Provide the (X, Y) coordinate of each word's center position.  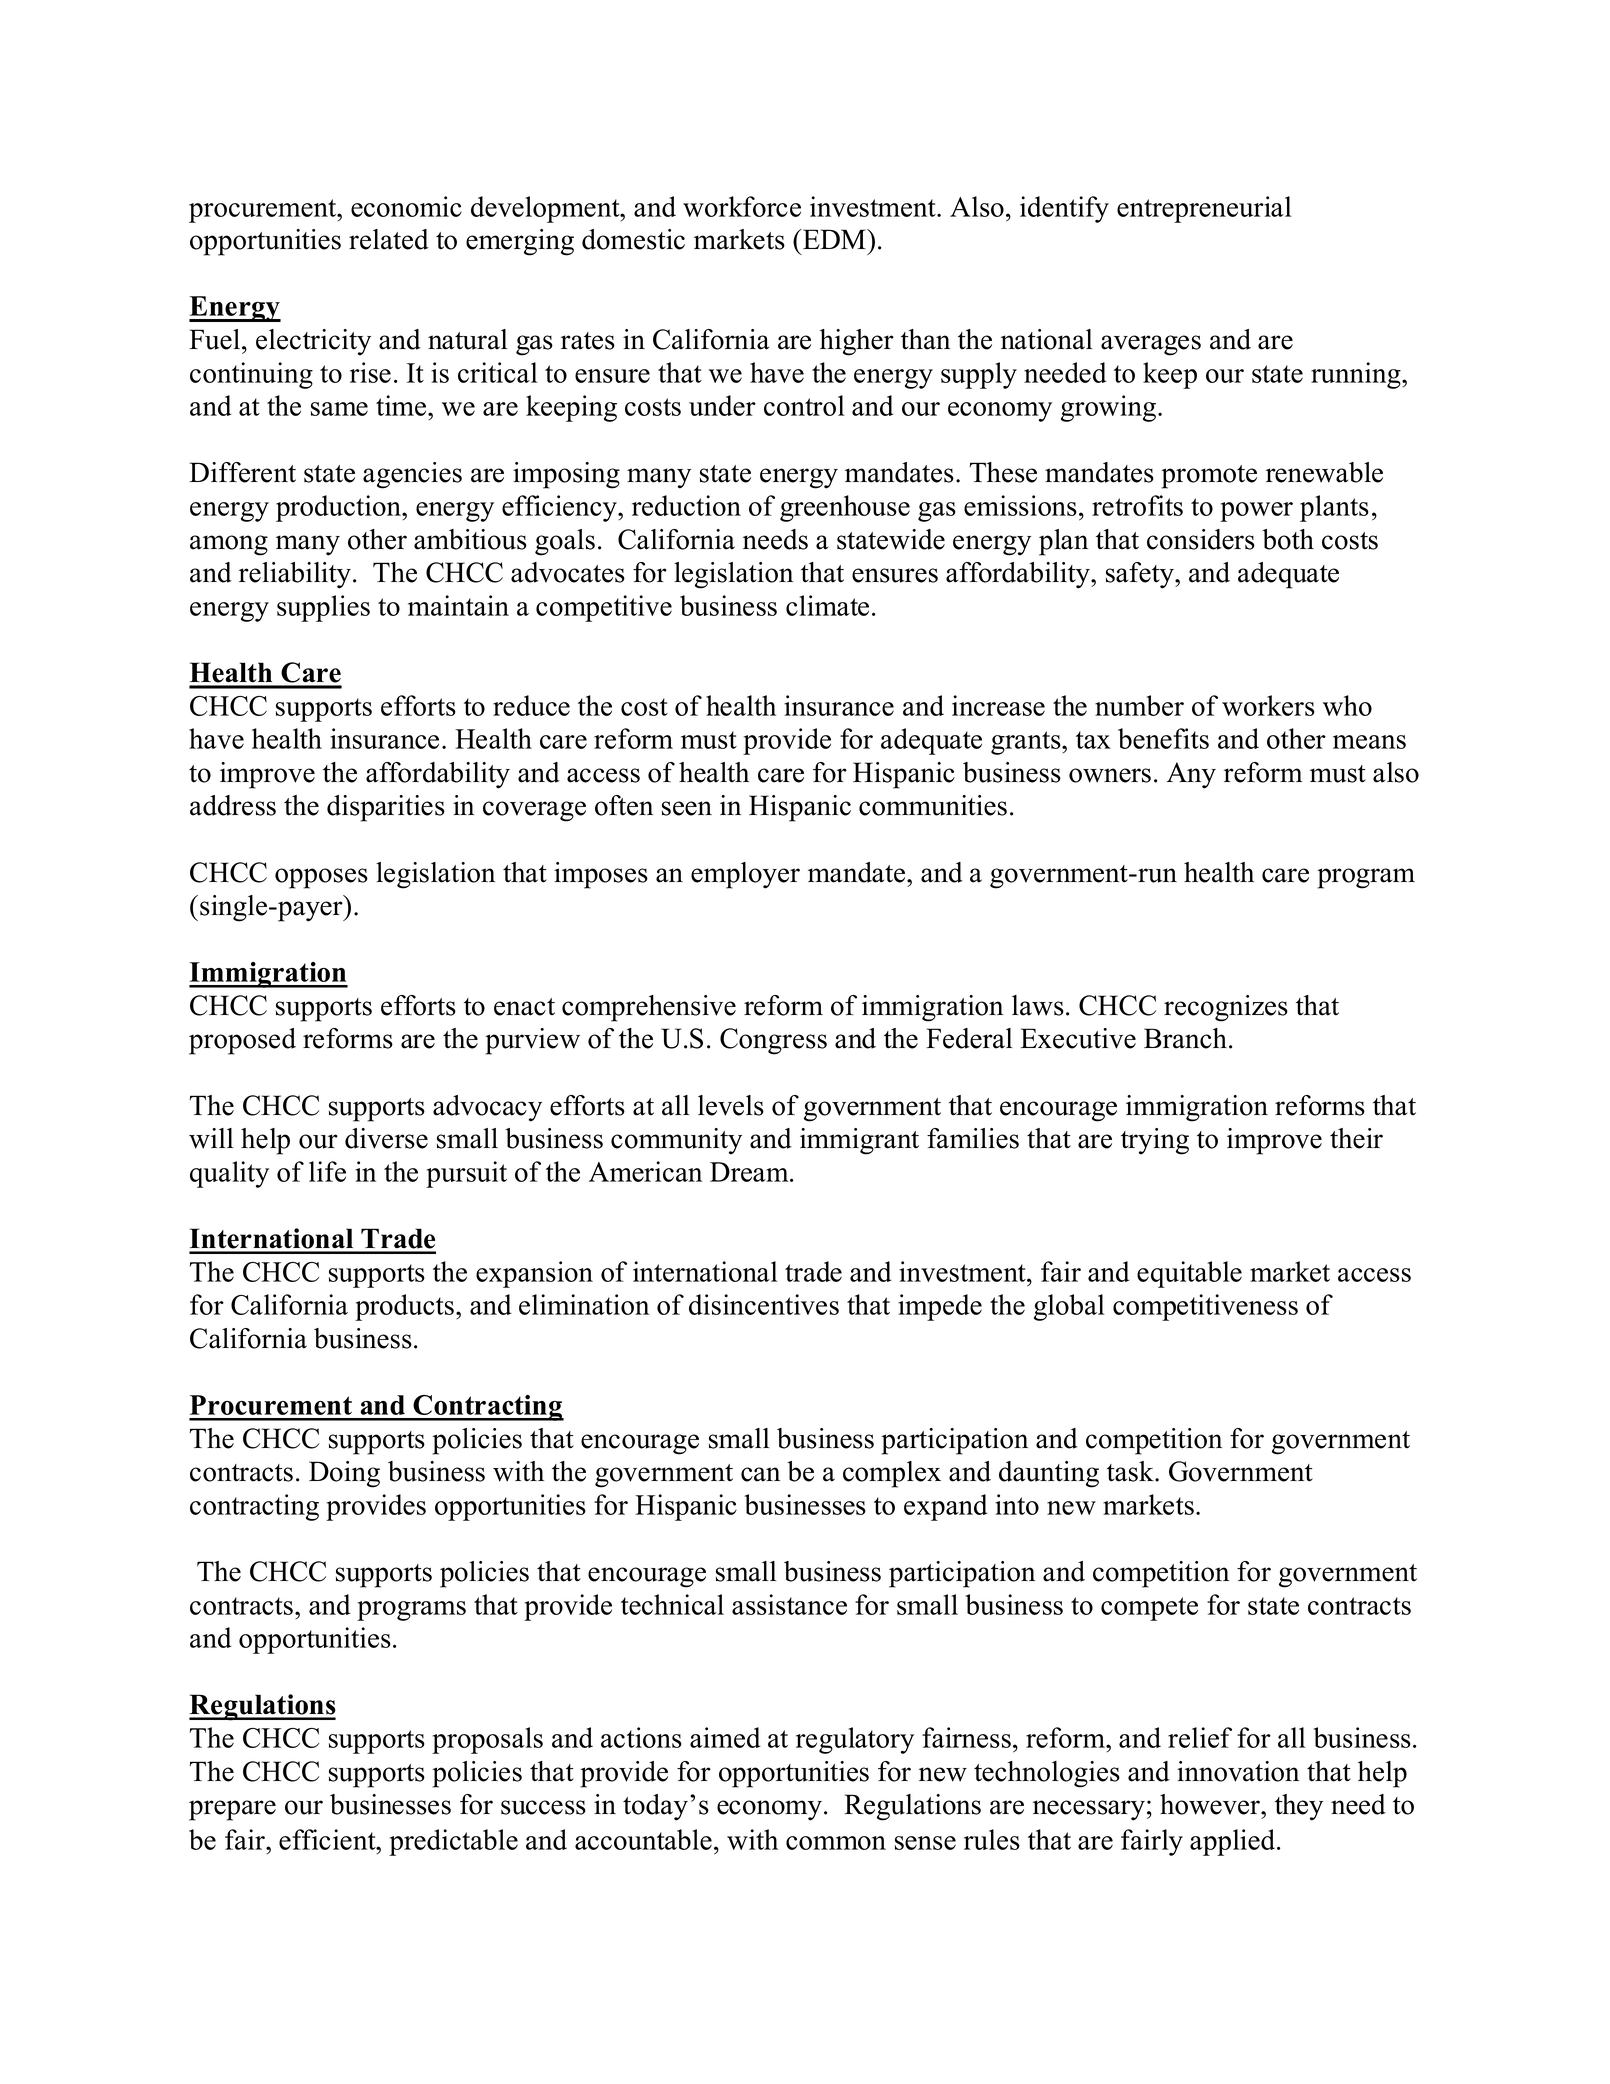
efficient (328, 1839)
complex (892, 1474)
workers (1268, 705)
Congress (773, 1041)
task (1131, 1471)
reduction (686, 505)
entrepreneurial (1204, 209)
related (389, 239)
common (836, 1843)
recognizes (1226, 1008)
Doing (344, 1474)
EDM (834, 239)
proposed (242, 1041)
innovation (1238, 1771)
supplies (323, 608)
